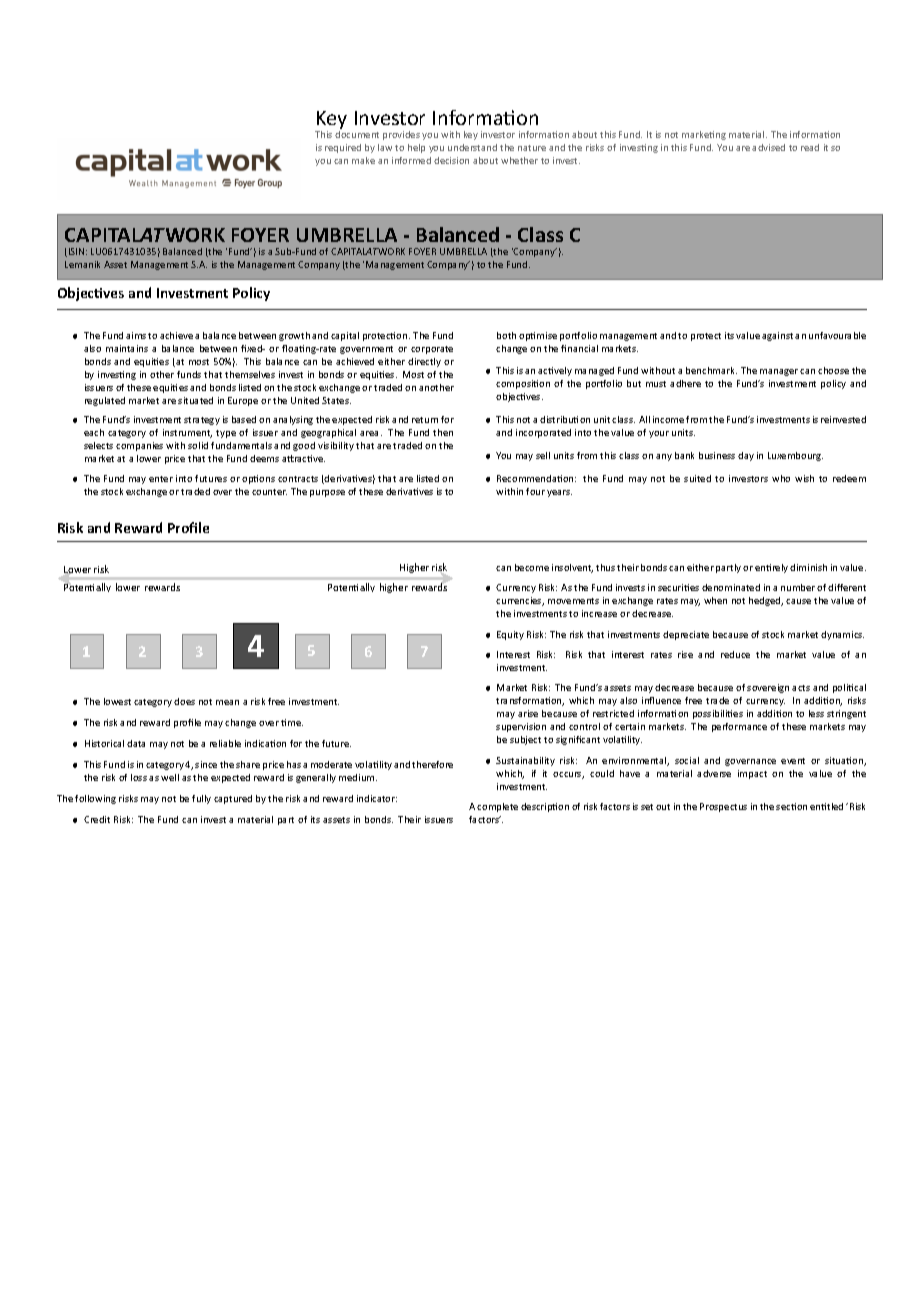 This page has width=924, height=1308. Describe the element at coordinates (161, 479) in the page. I see `enter` at that location.
